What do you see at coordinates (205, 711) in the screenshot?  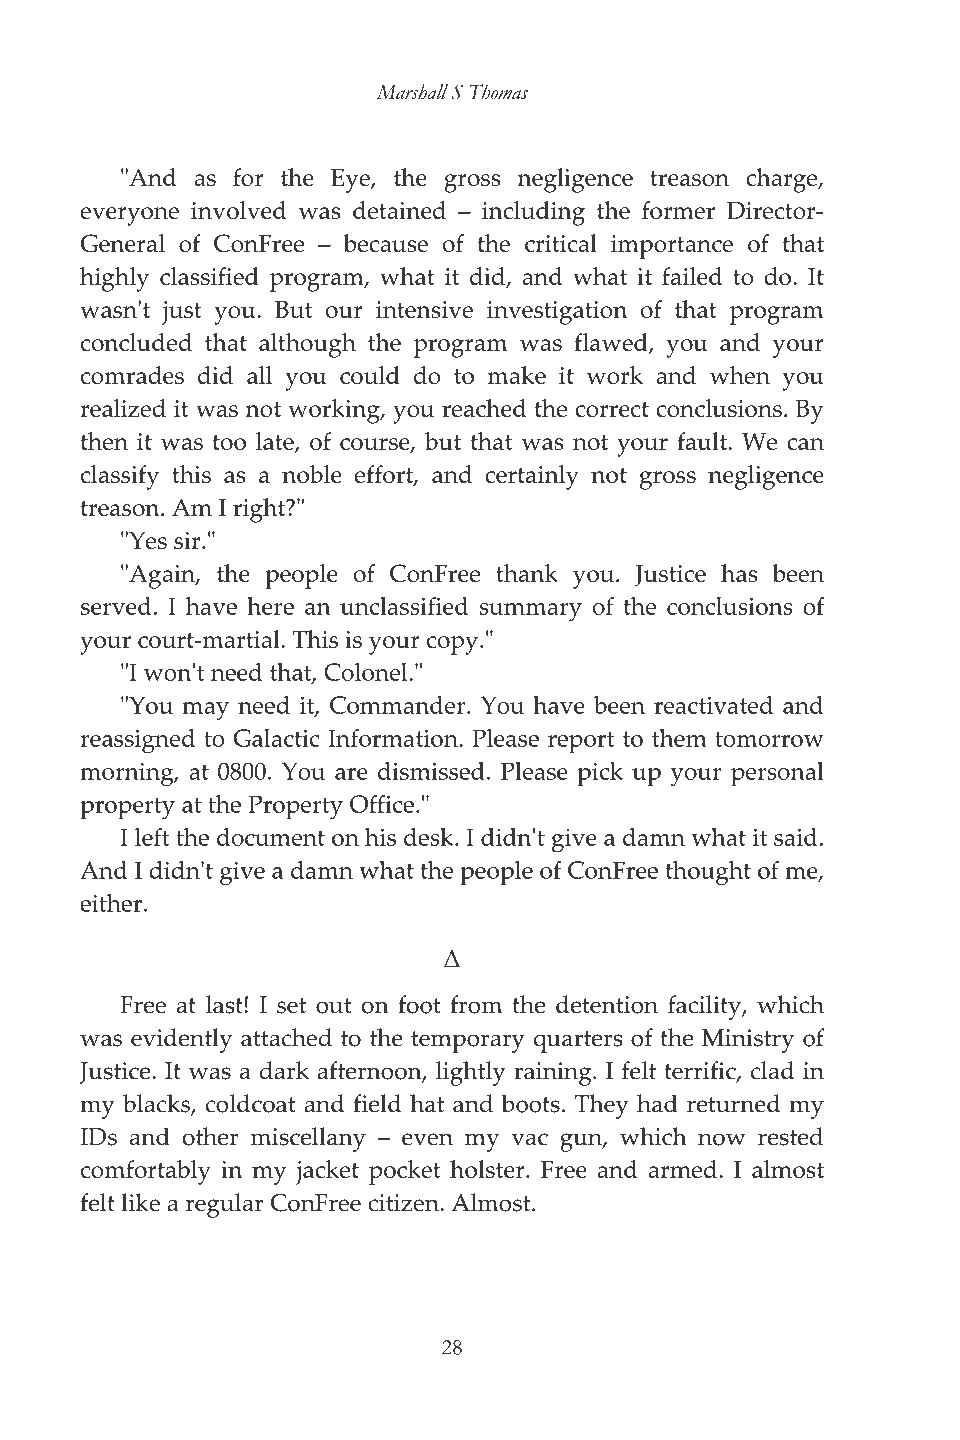 I see `may` at bounding box center [205, 711].
